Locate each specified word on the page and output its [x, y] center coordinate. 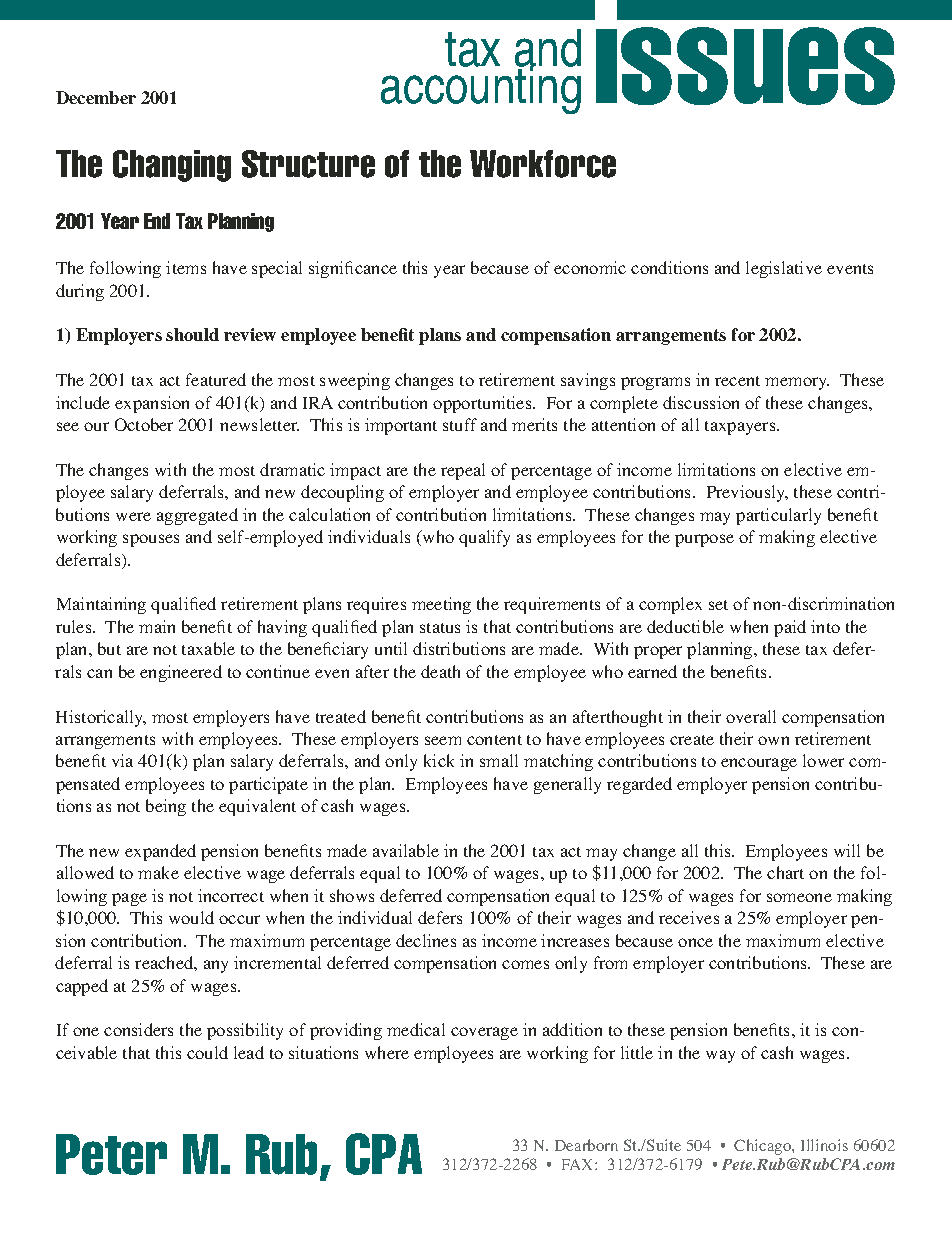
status [440, 628]
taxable [208, 648]
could [207, 1052]
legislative [784, 269]
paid [790, 628]
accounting [481, 89]
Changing [172, 166]
